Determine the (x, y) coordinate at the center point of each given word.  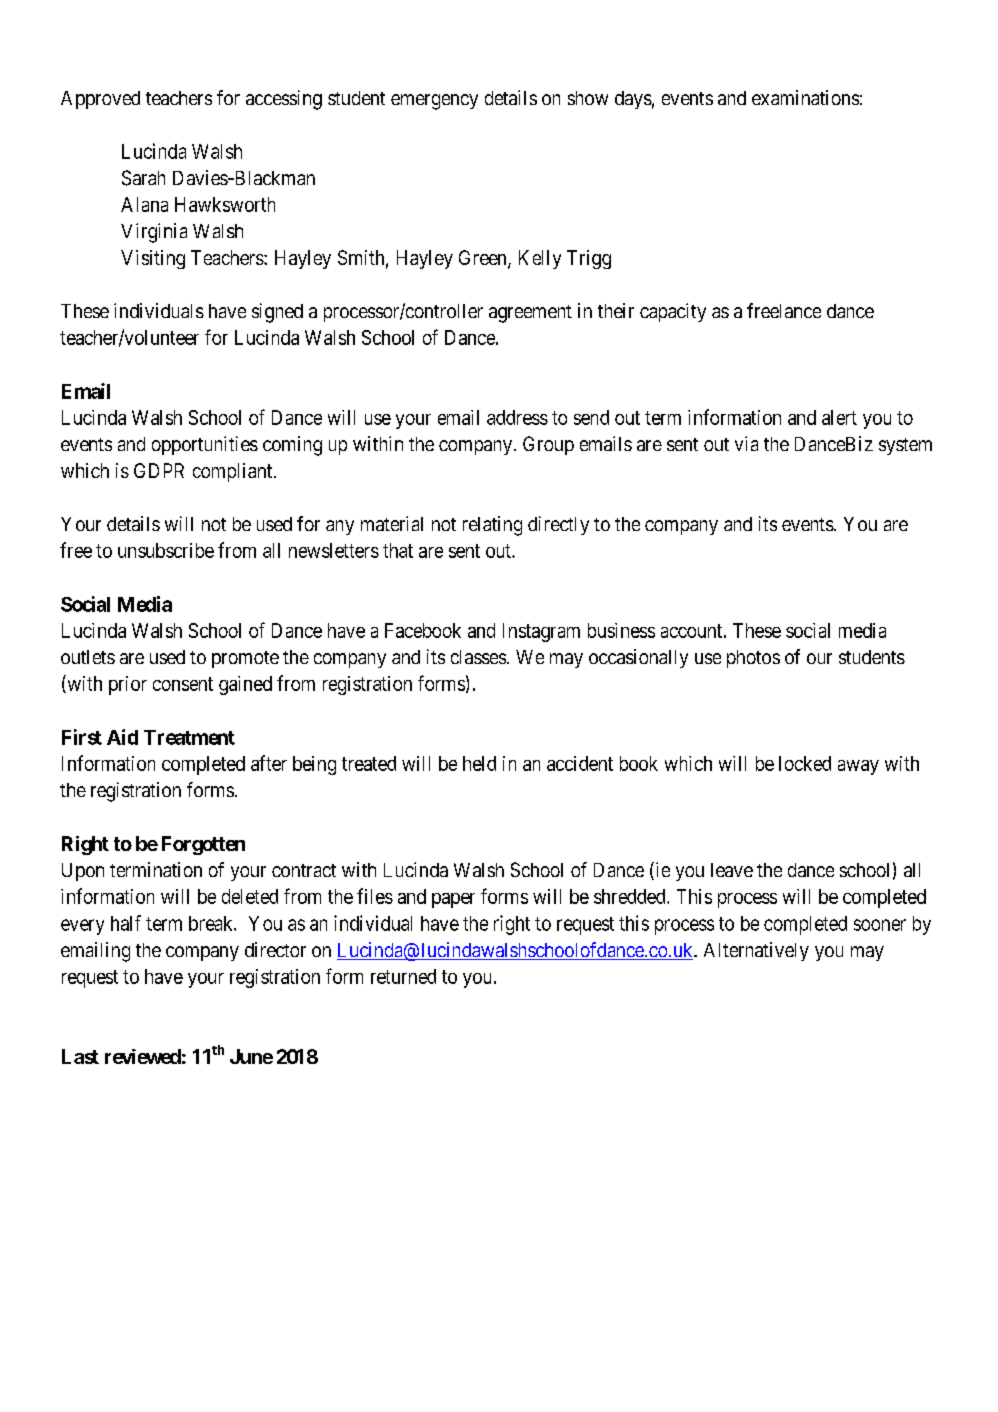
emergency (434, 102)
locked (805, 763)
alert (839, 417)
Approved (100, 100)
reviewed (143, 1056)
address (517, 417)
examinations (805, 97)
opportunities (205, 445)
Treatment (189, 737)
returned (403, 976)
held (479, 763)
